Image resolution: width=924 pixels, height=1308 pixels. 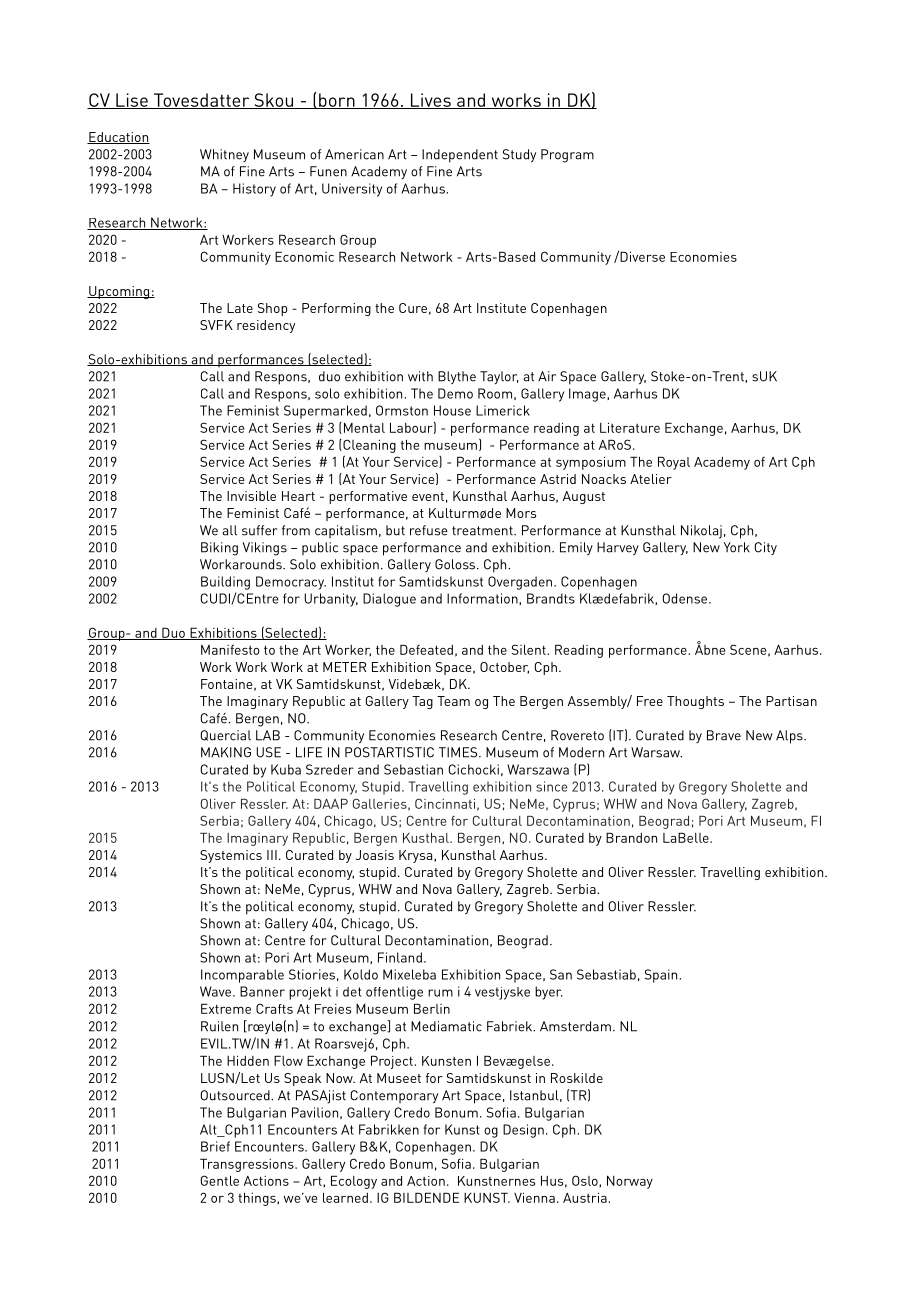 What do you see at coordinates (460, 156) in the page?
I see `Independent` at bounding box center [460, 156].
